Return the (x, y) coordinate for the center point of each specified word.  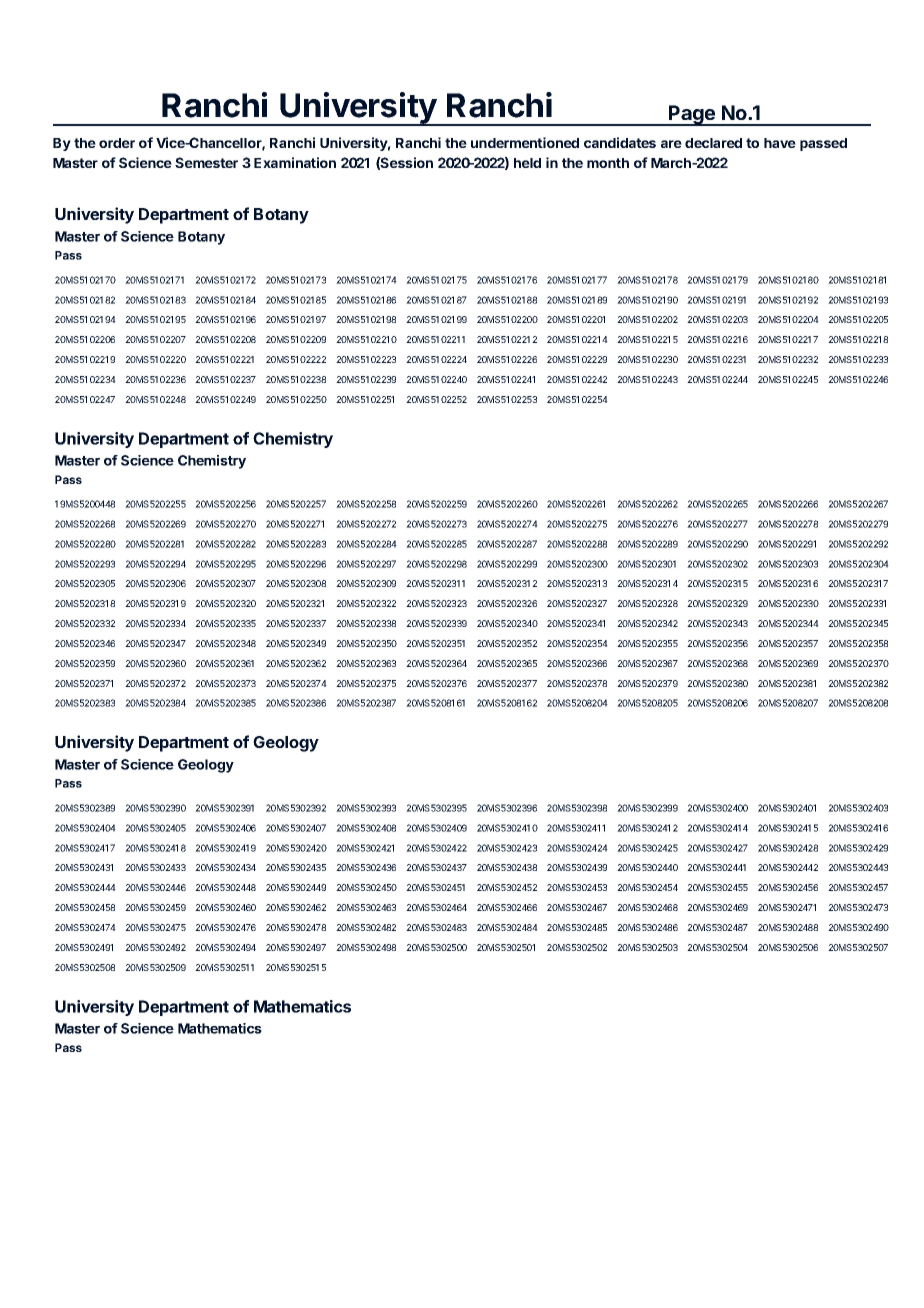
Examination (295, 162)
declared (713, 143)
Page (692, 115)
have (780, 143)
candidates (620, 142)
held (527, 163)
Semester (206, 162)
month (608, 163)
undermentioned (525, 142)
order (117, 143)
